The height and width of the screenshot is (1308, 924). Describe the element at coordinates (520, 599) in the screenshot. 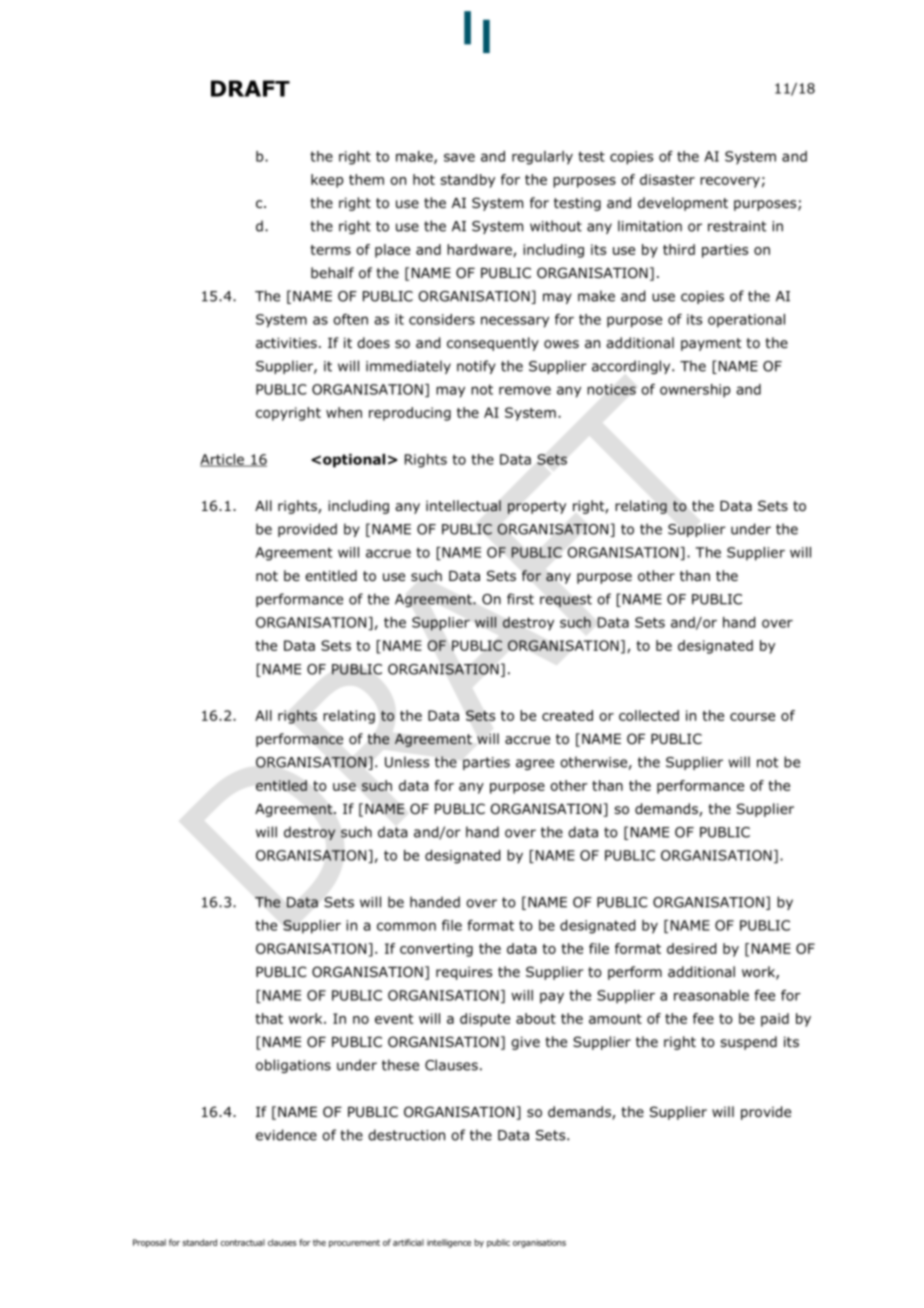

I see `first` at that location.
